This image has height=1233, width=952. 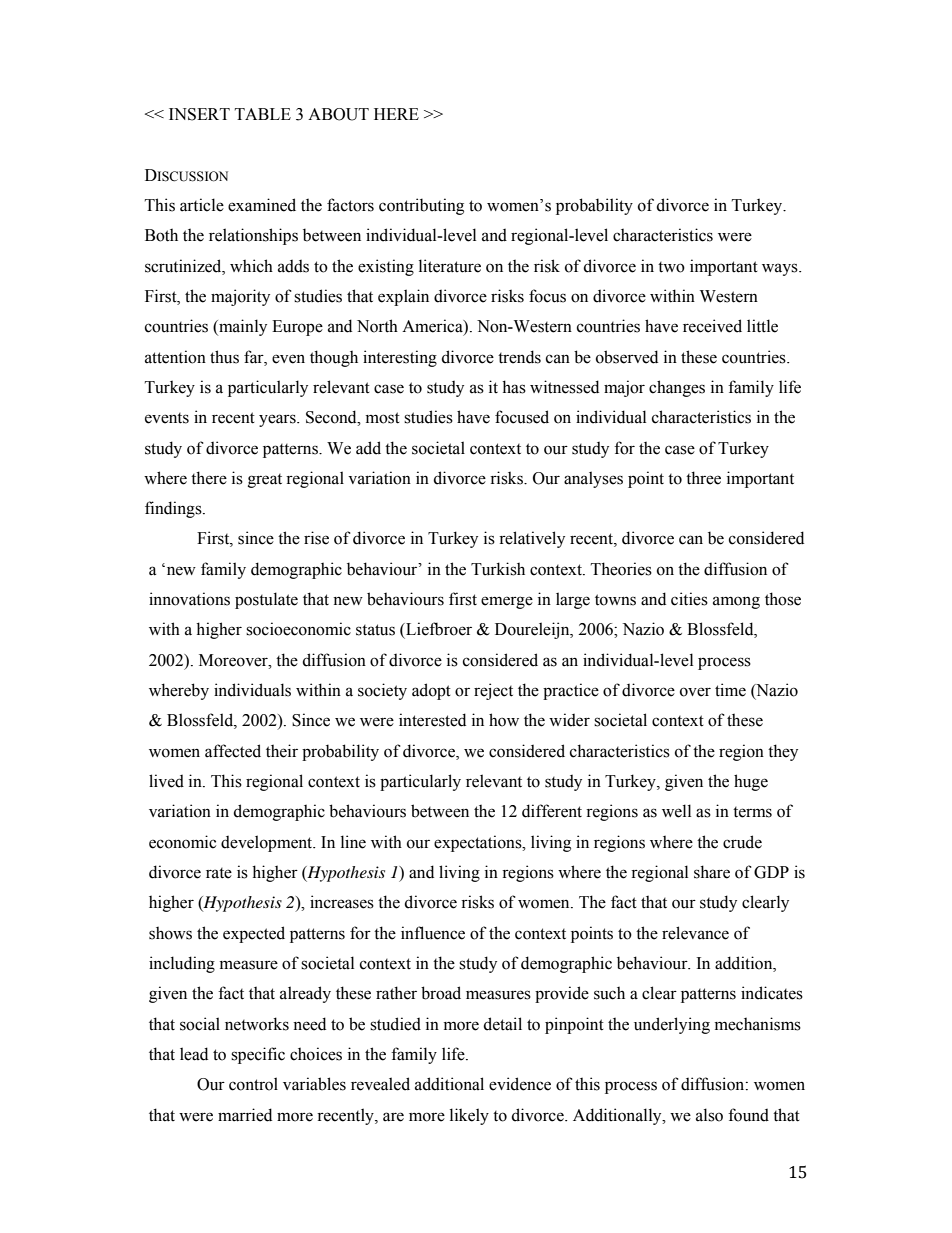 I want to click on also, so click(x=709, y=1115).
